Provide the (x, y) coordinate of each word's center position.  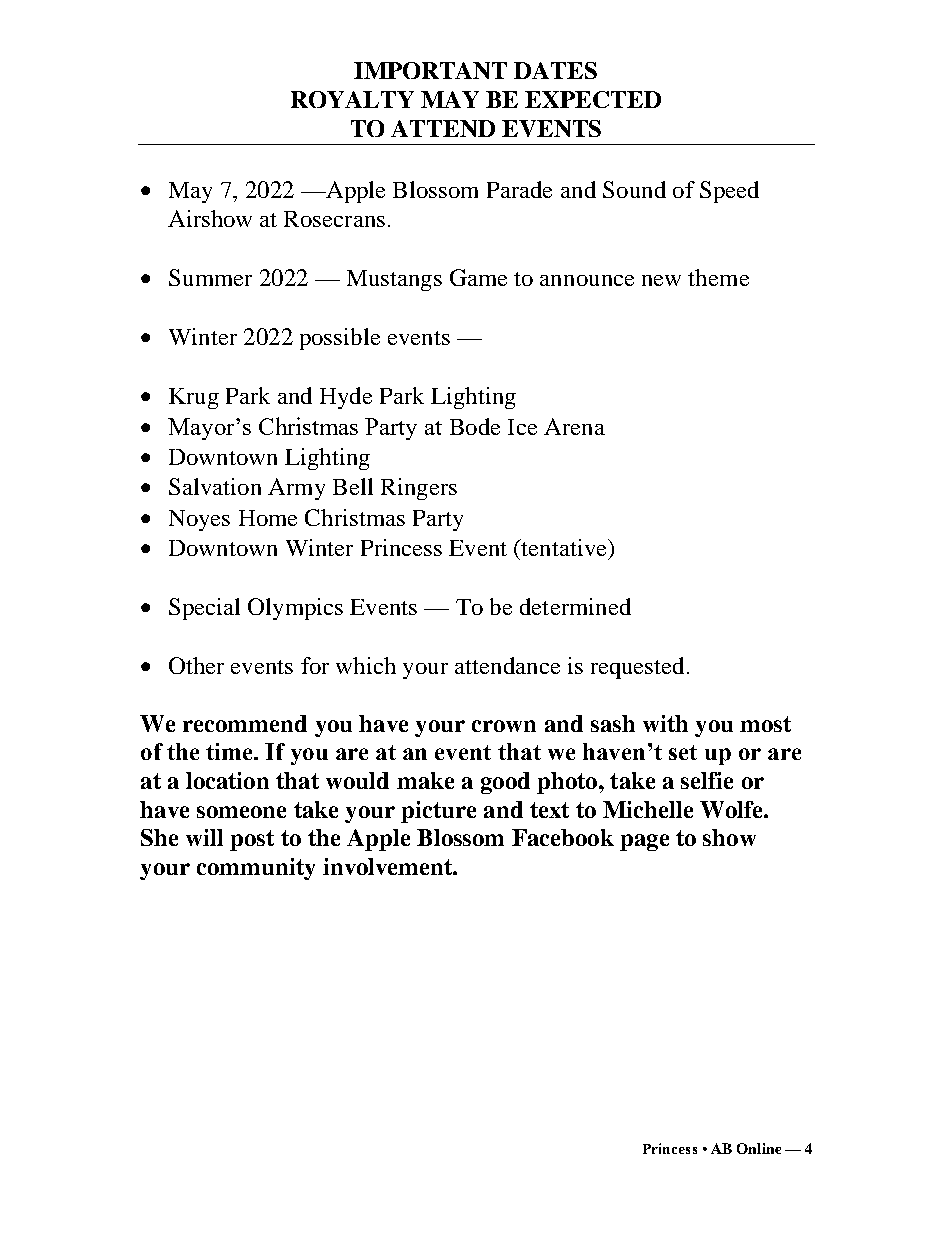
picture (438, 812)
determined (575, 606)
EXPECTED (593, 99)
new (661, 280)
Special (204, 609)
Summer (210, 277)
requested (637, 668)
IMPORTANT (430, 70)
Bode (475, 426)
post (252, 840)
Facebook (563, 837)
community (256, 869)
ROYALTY (352, 99)
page (644, 842)
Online (759, 1148)
